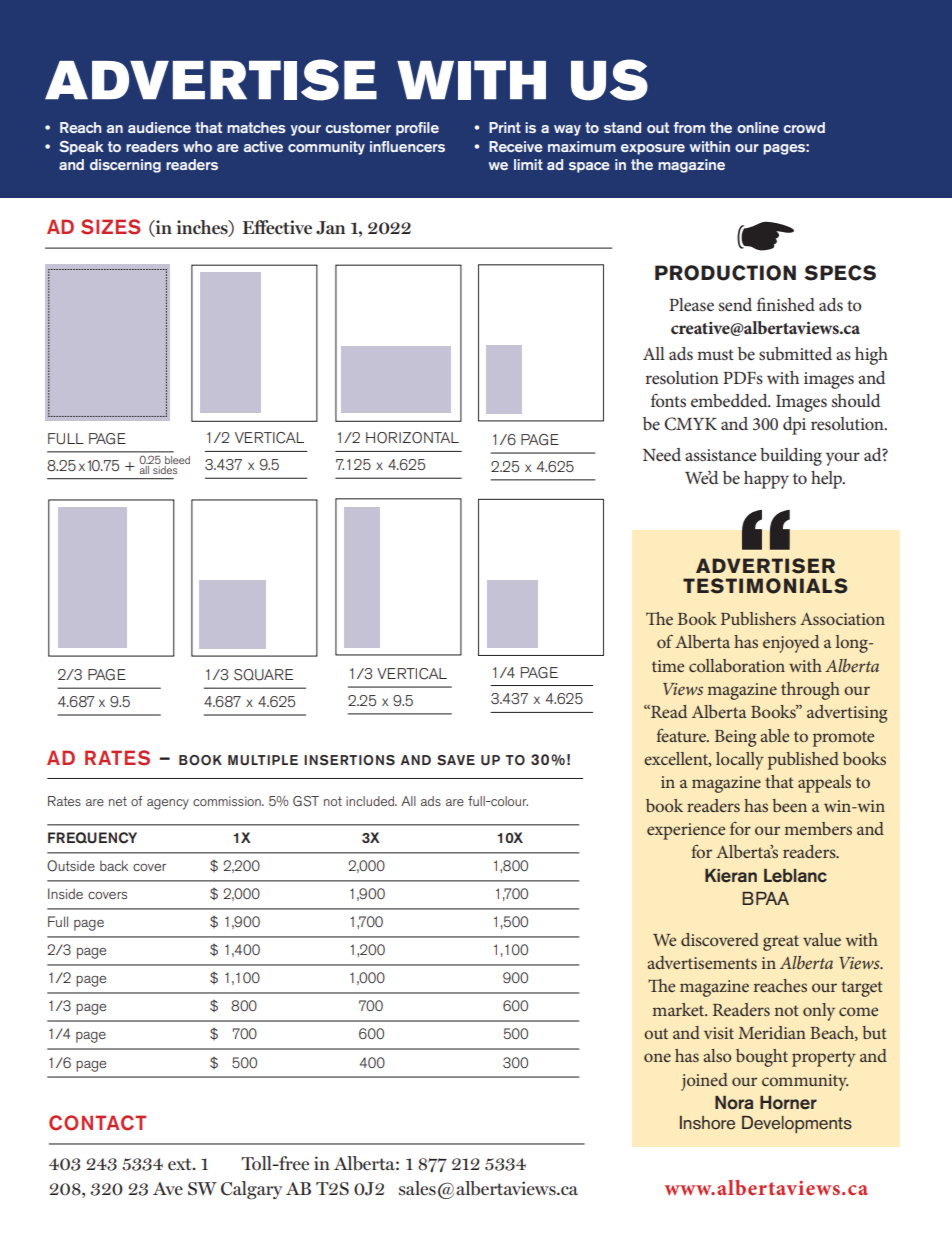  Describe the element at coordinates (758, 127) in the screenshot. I see `online` at that location.
